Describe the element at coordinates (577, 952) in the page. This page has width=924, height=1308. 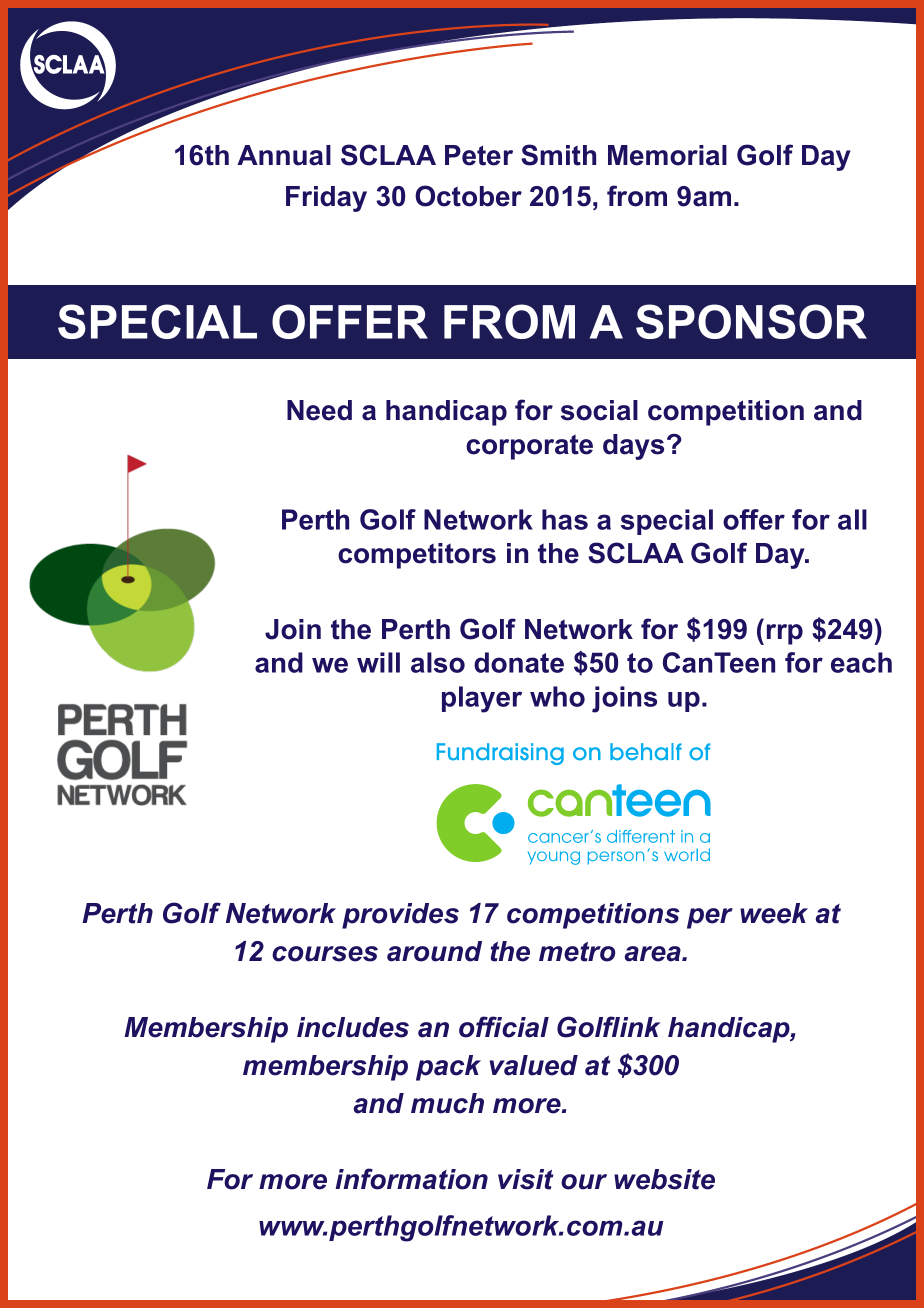
I see `metro` at that location.
